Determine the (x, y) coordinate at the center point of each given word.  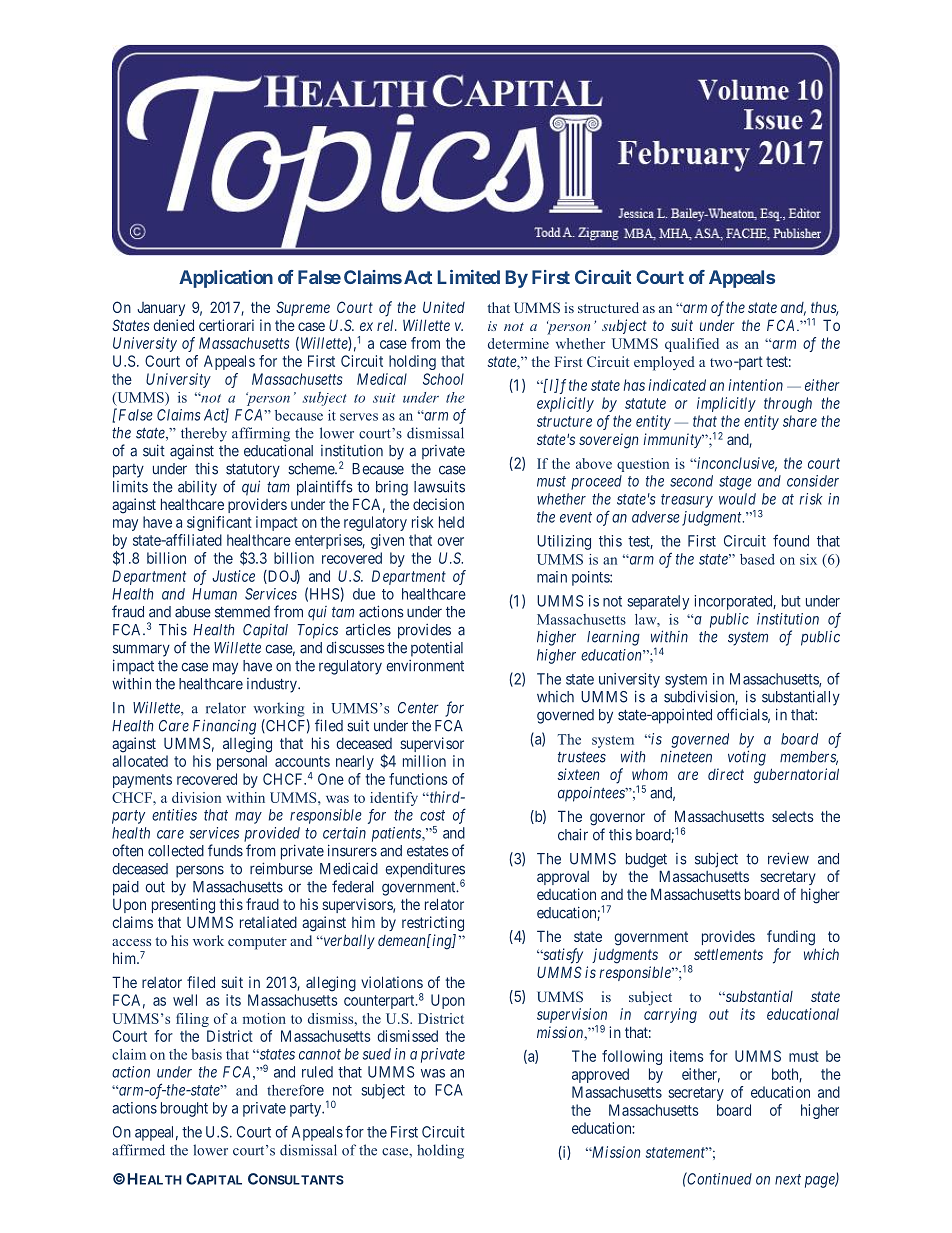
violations (392, 982)
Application (226, 279)
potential (437, 649)
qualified (692, 345)
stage (735, 483)
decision (438, 504)
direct (726, 774)
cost (432, 815)
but (791, 601)
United (444, 307)
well (185, 1000)
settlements (728, 954)
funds (225, 850)
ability (197, 488)
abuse (193, 612)
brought (184, 1109)
